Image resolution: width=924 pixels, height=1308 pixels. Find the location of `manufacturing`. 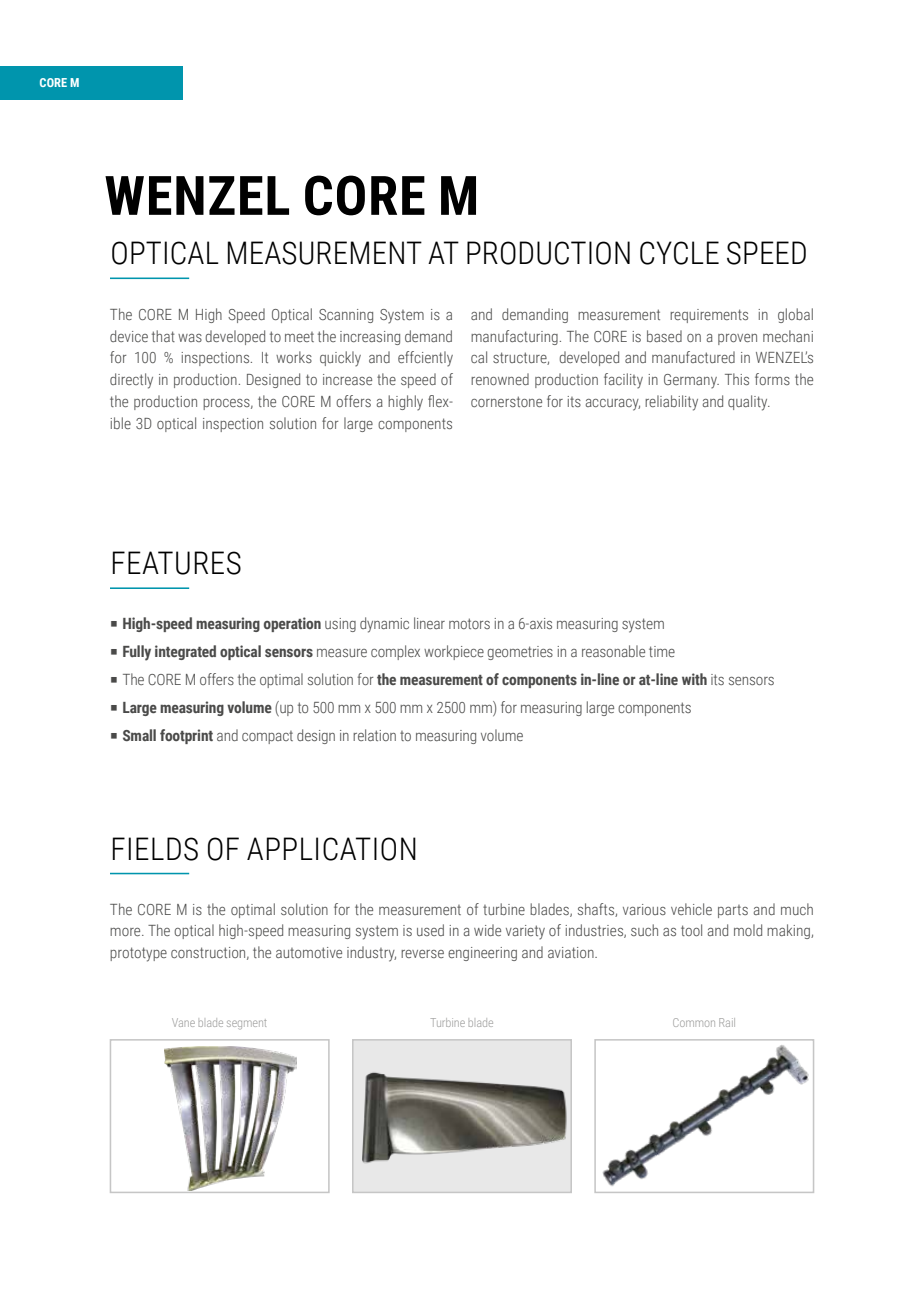

manufacturing is located at coordinates (514, 337).
